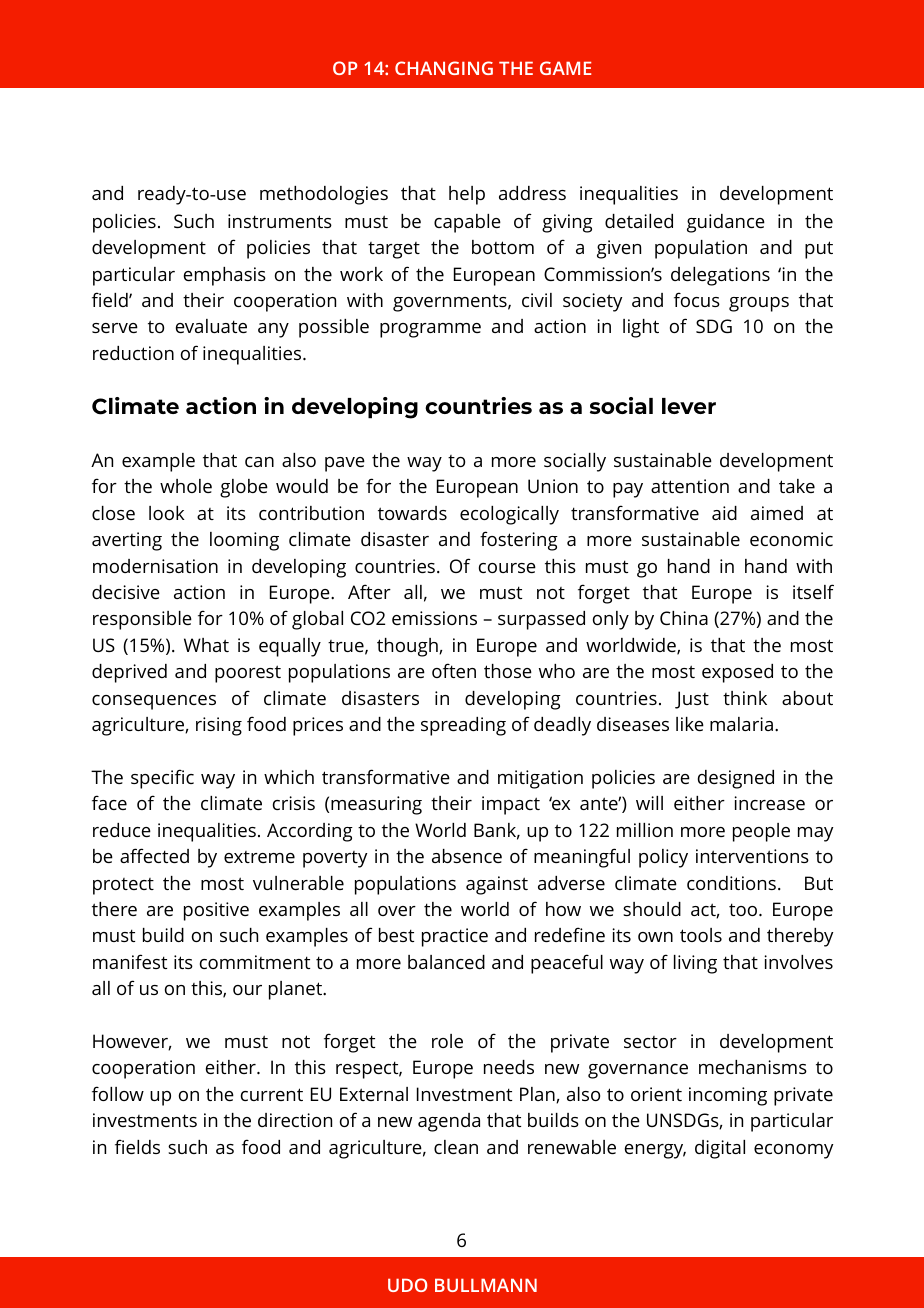 This page has width=924, height=1308. Describe the element at coordinates (295, 1120) in the page. I see `direction` at that location.
